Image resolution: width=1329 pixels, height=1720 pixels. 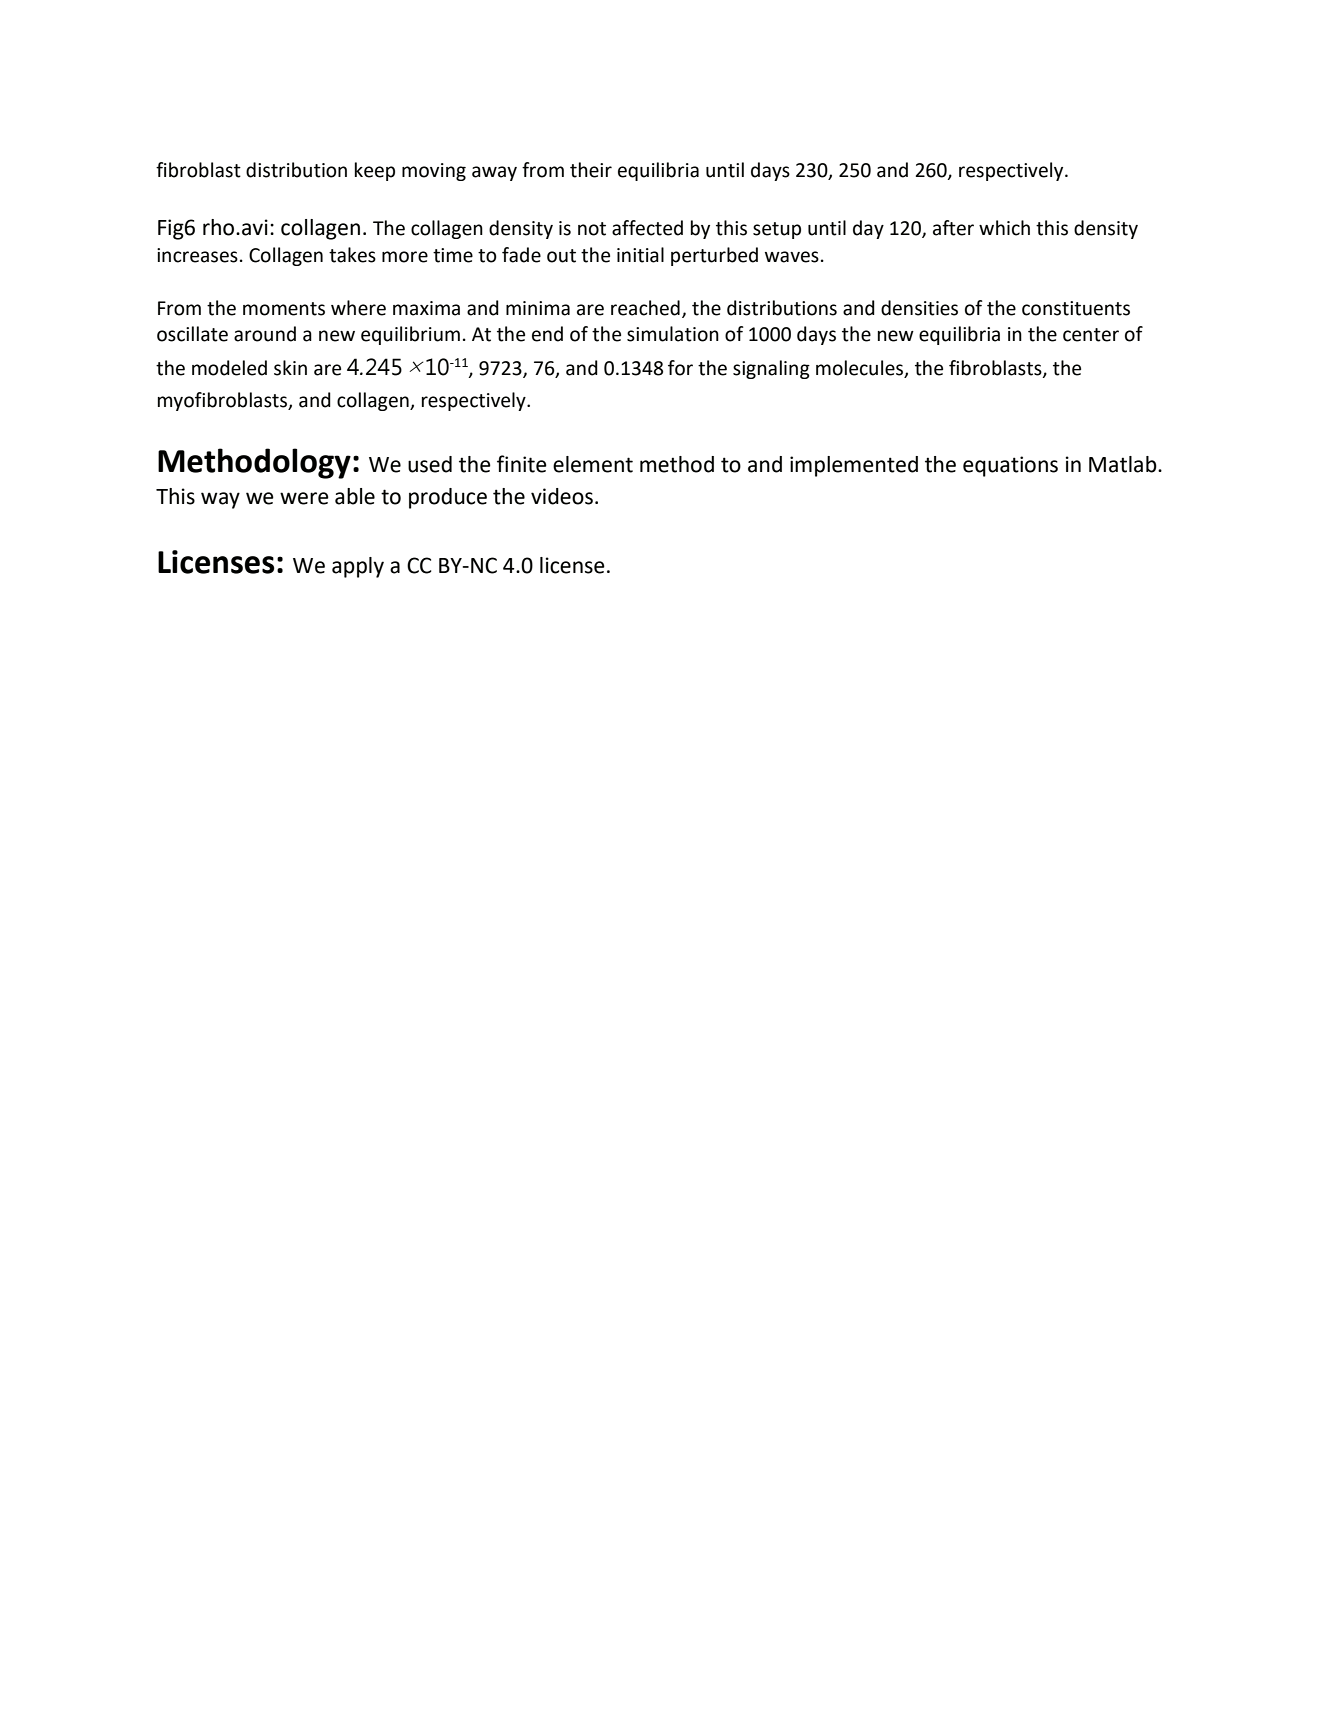 What do you see at coordinates (375, 171) in the screenshot?
I see `keep` at bounding box center [375, 171].
